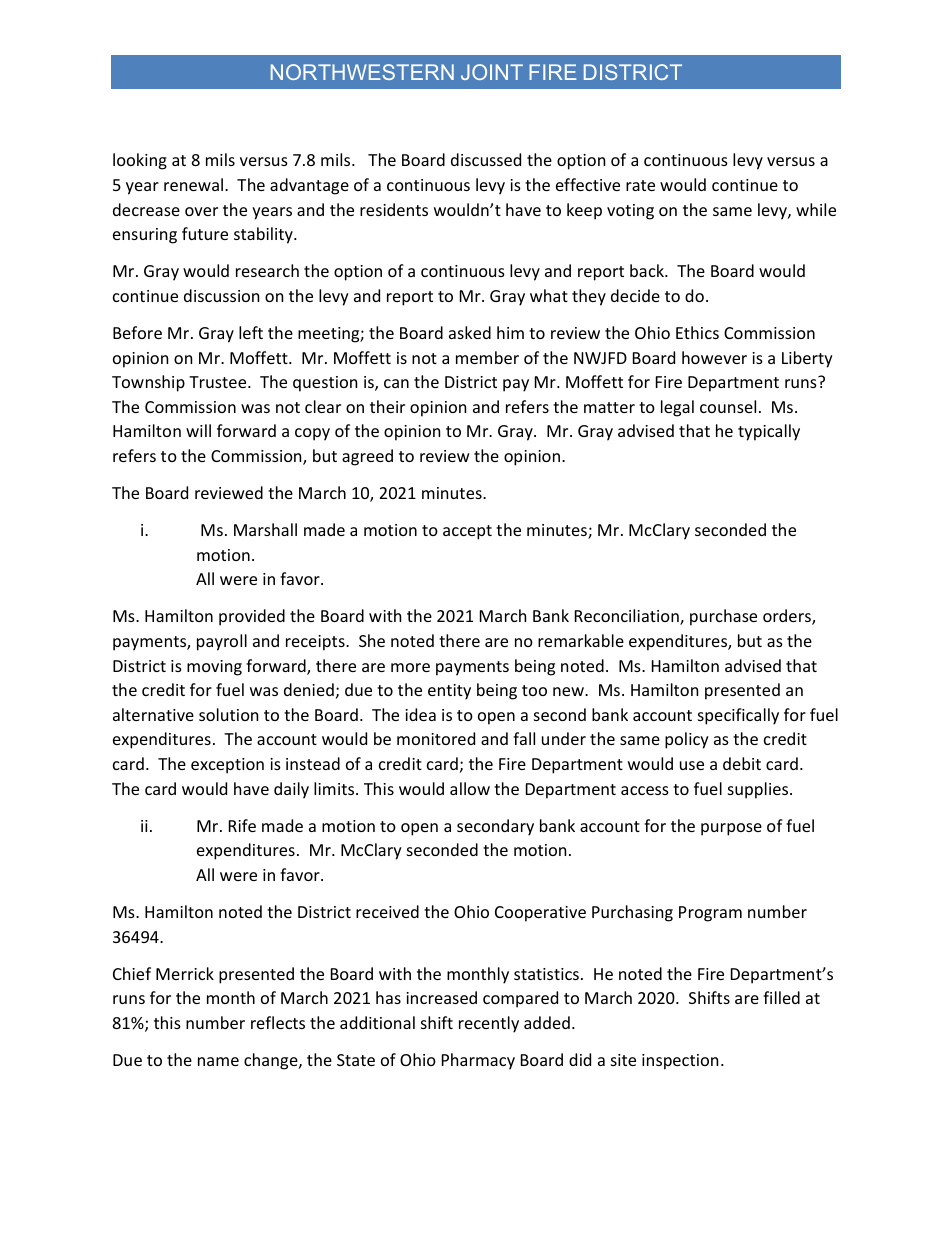 The width and height of the page is (952, 1233). Describe the element at coordinates (242, 825) in the page. I see `Rife` at that location.
